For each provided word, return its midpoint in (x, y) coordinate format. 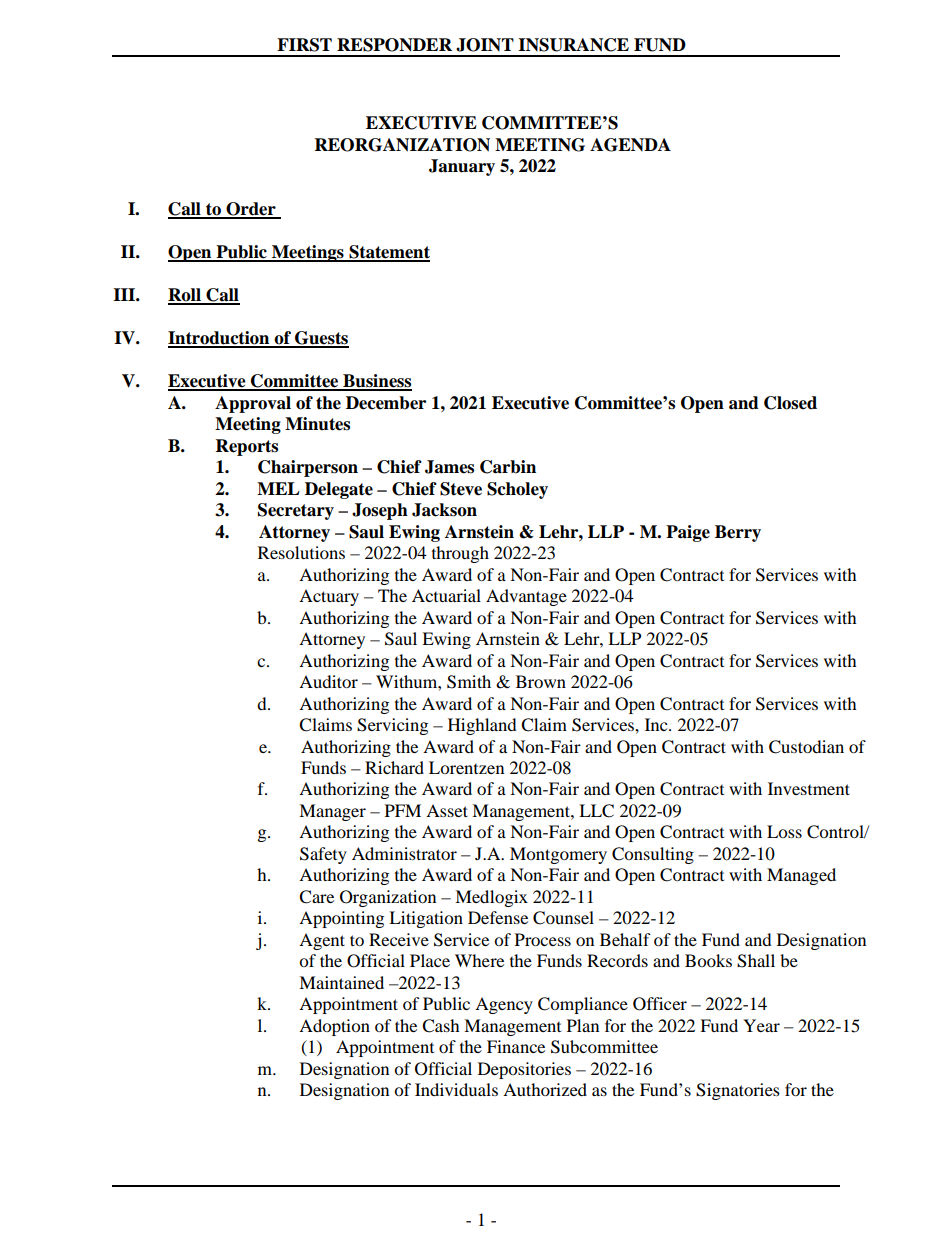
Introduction (220, 339)
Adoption (334, 1027)
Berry (738, 533)
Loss (784, 831)
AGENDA (630, 145)
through (460, 554)
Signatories (738, 1091)
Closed (790, 403)
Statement (388, 253)
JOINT (485, 45)
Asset (447, 810)
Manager (332, 812)
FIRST (304, 45)
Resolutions (301, 552)
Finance (516, 1046)
